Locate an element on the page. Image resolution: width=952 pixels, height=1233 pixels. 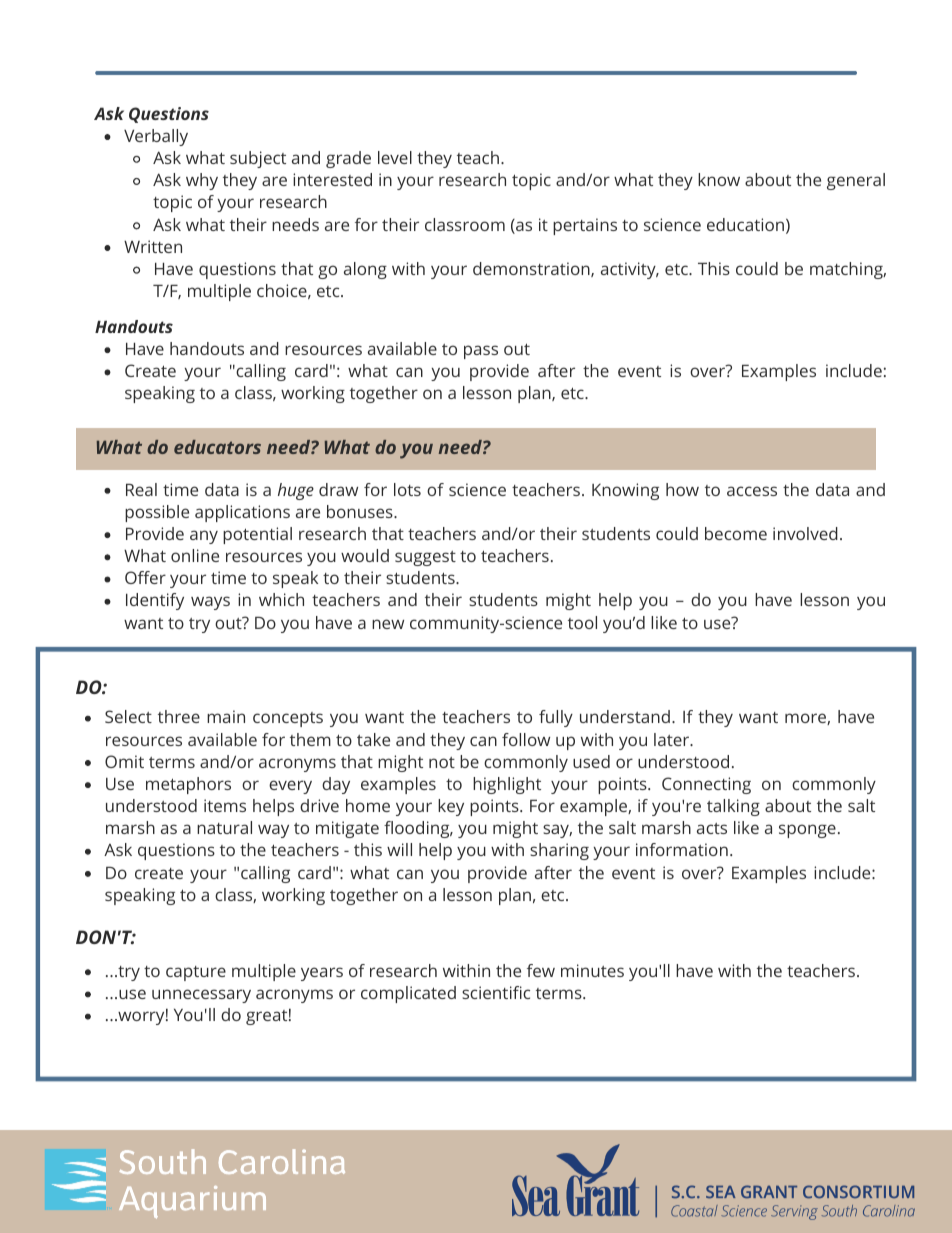
capture is located at coordinates (196, 973).
